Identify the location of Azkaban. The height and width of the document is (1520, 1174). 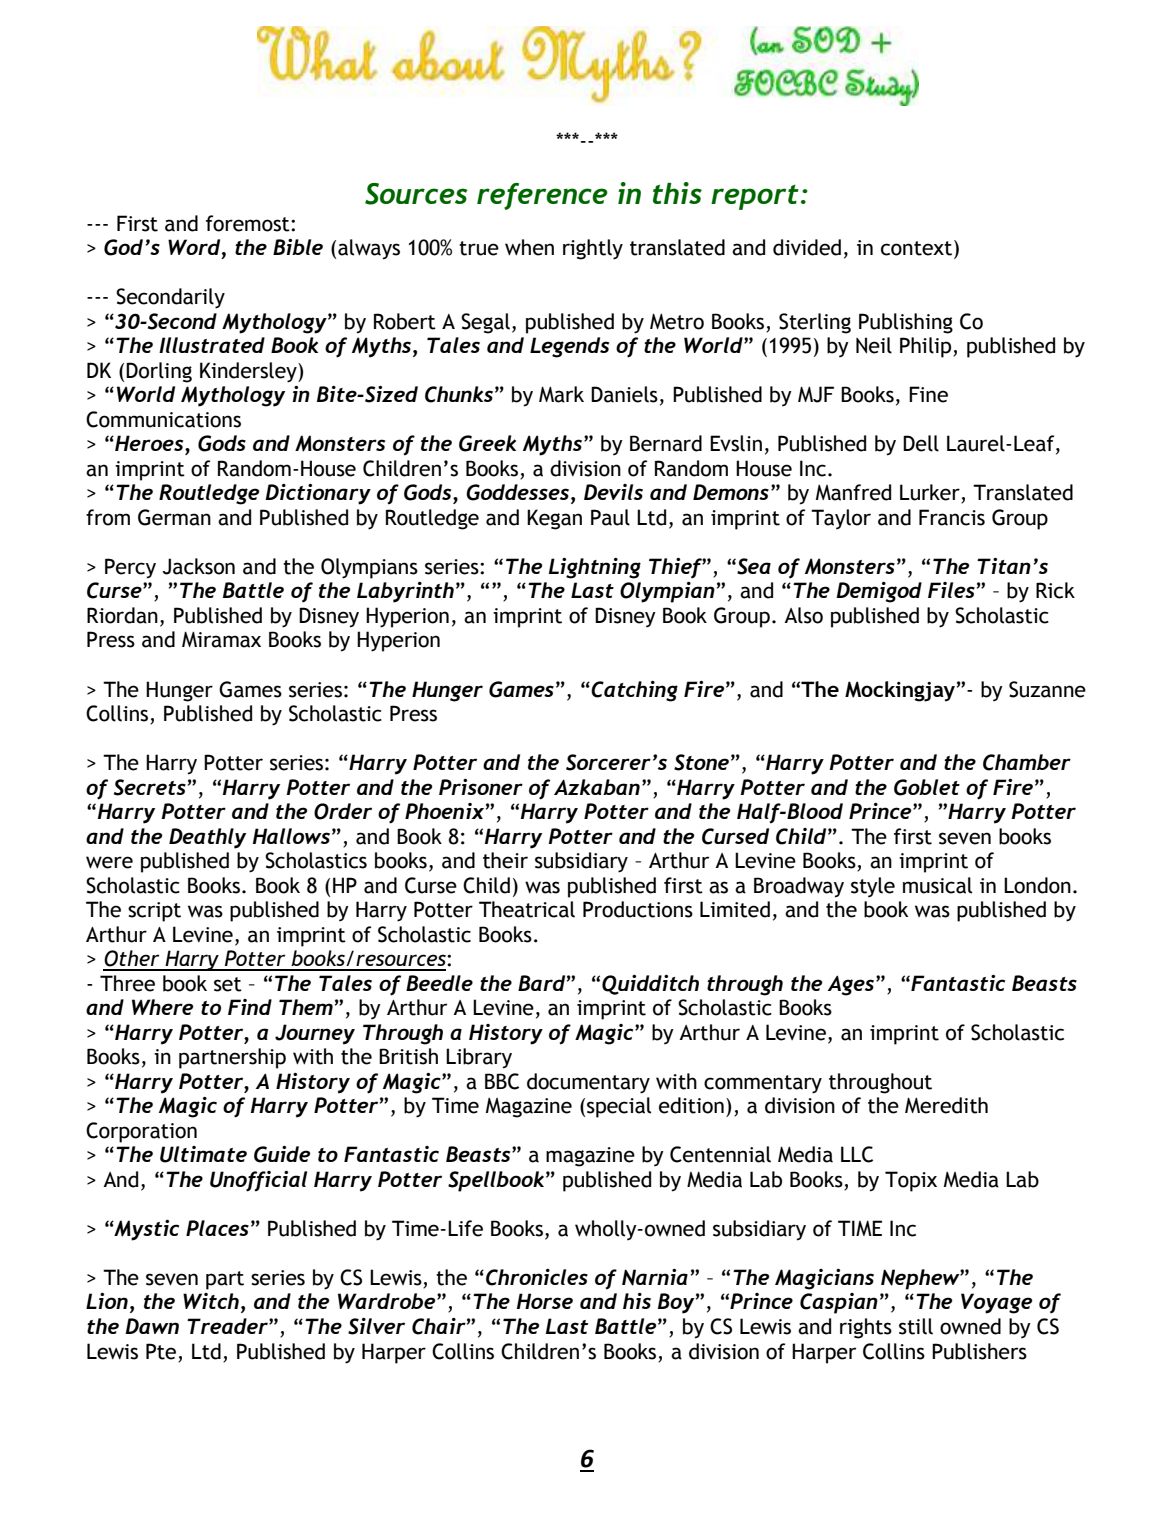
(597, 787).
